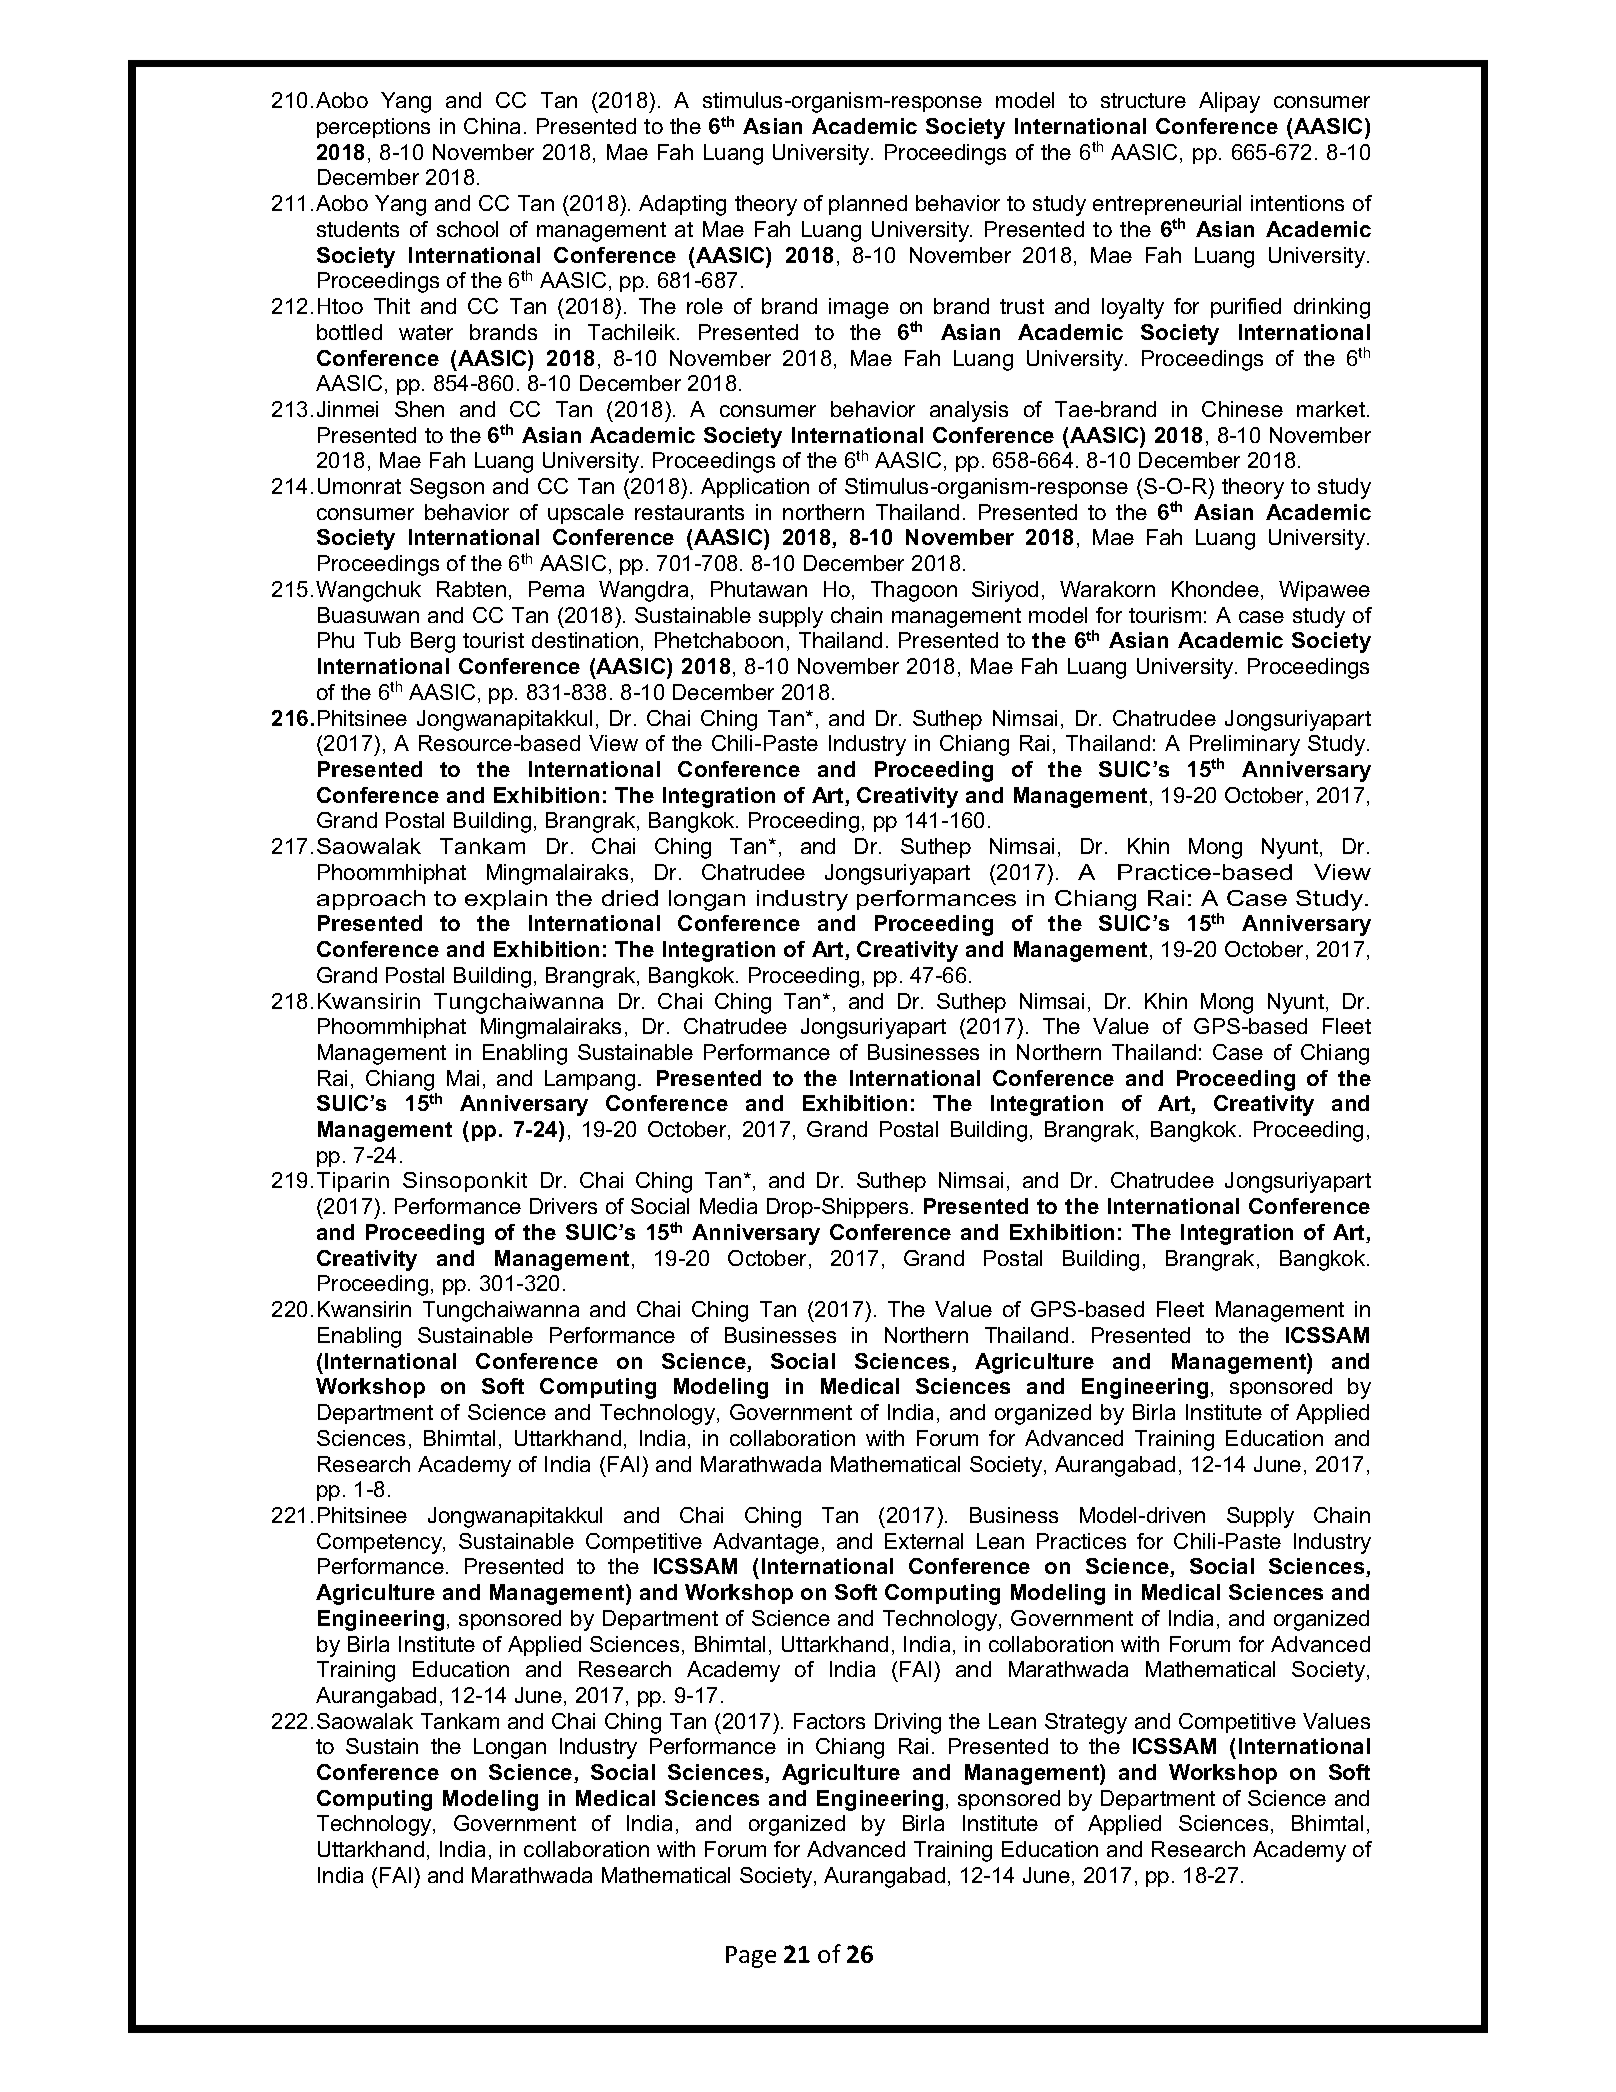 This screenshot has height=2092, width=1616. Describe the element at coordinates (868, 205) in the screenshot. I see `planned` at that location.
